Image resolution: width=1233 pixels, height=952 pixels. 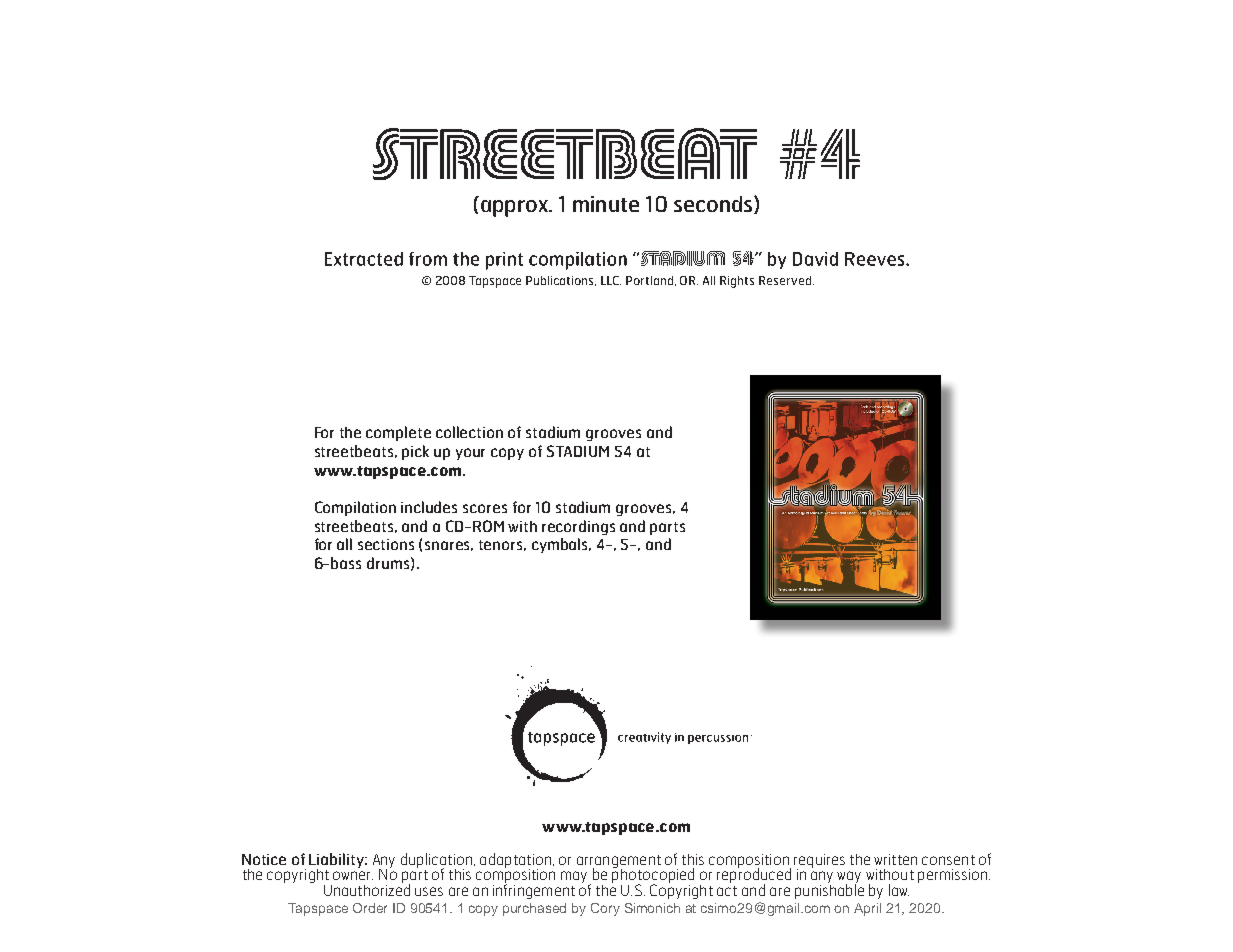 I want to click on sections, so click(x=386, y=544).
